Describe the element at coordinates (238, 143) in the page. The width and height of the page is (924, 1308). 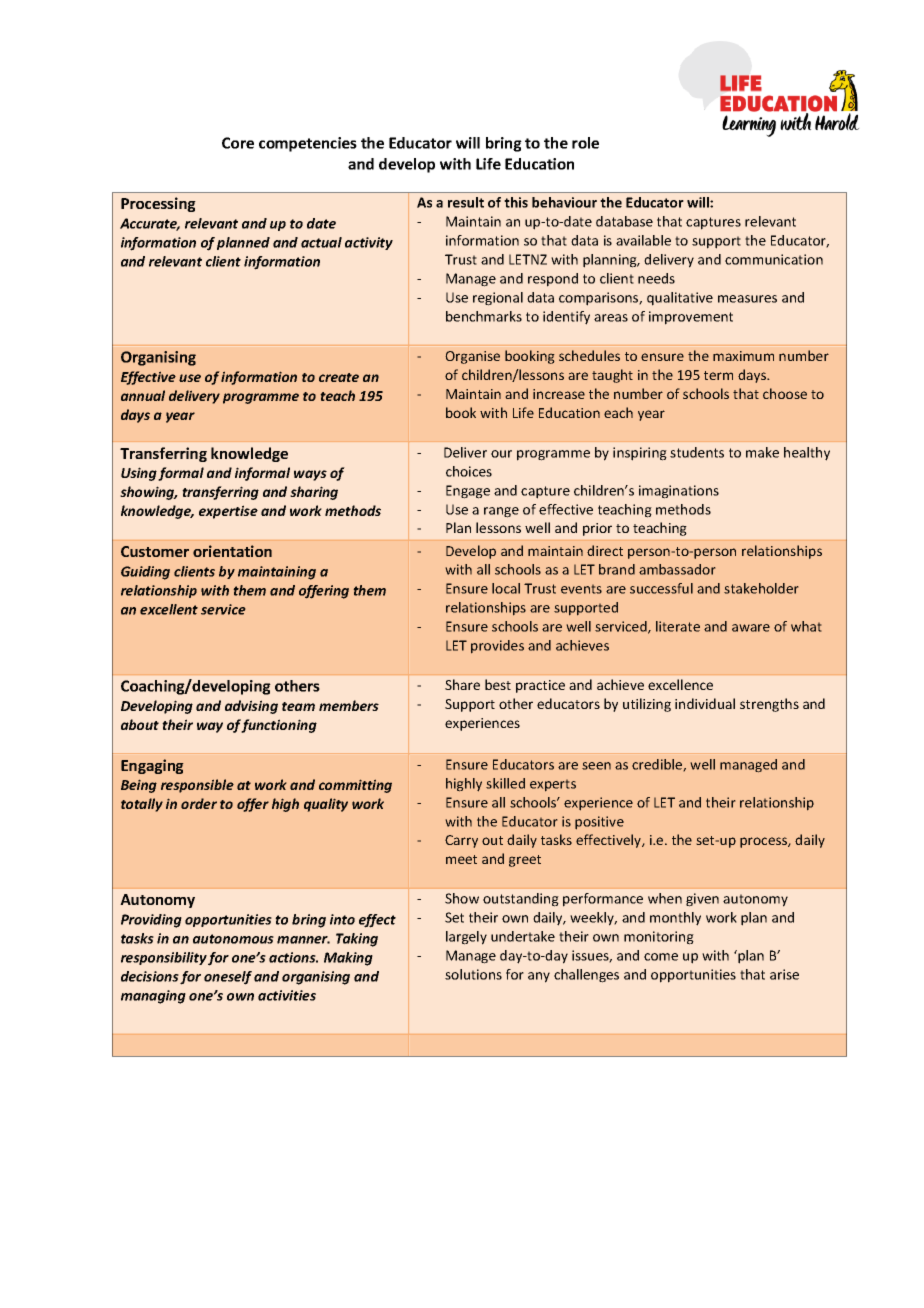
I see `Core` at that location.
